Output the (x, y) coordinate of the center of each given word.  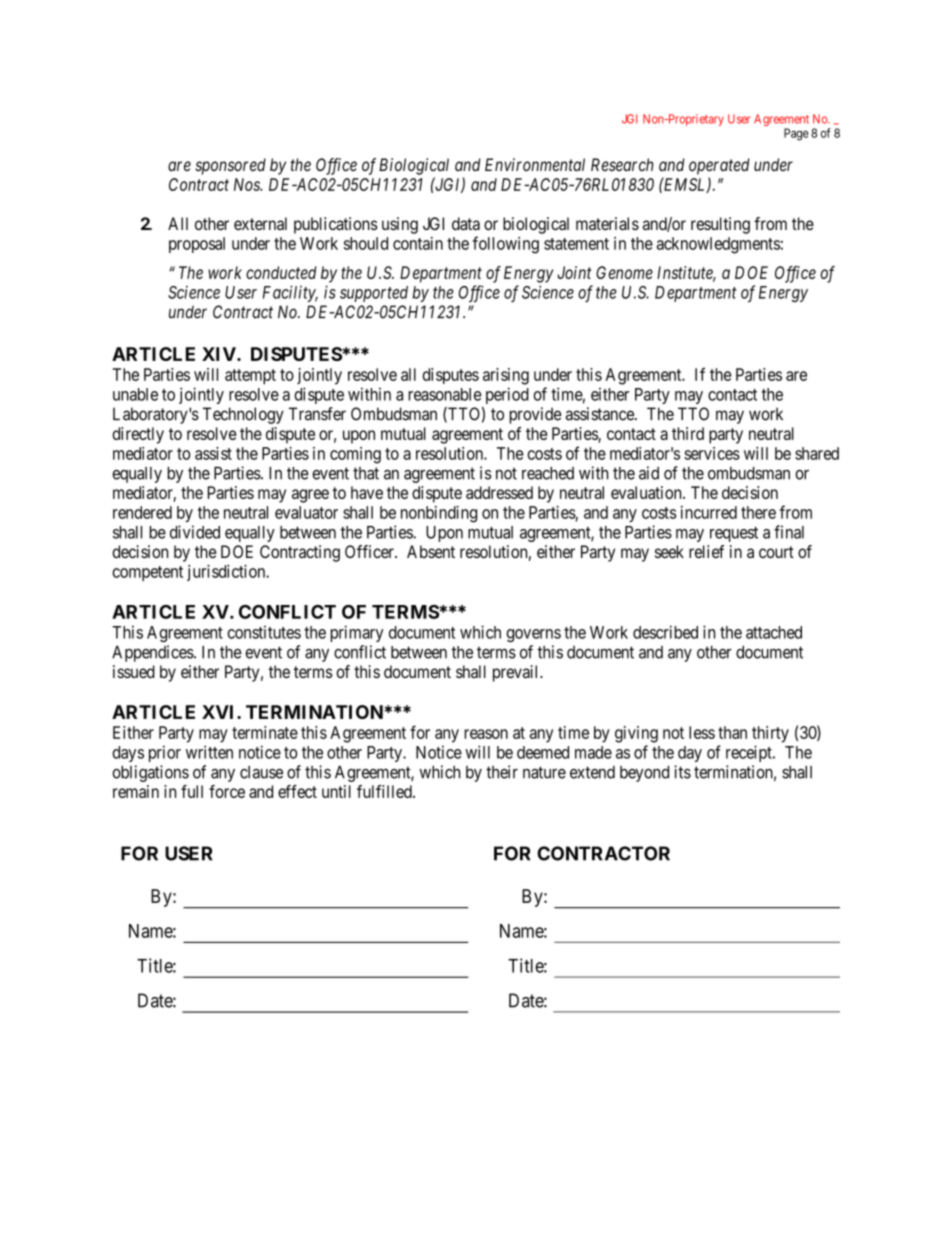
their (502, 772)
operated (719, 166)
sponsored (230, 166)
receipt (750, 753)
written (209, 752)
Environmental (535, 164)
